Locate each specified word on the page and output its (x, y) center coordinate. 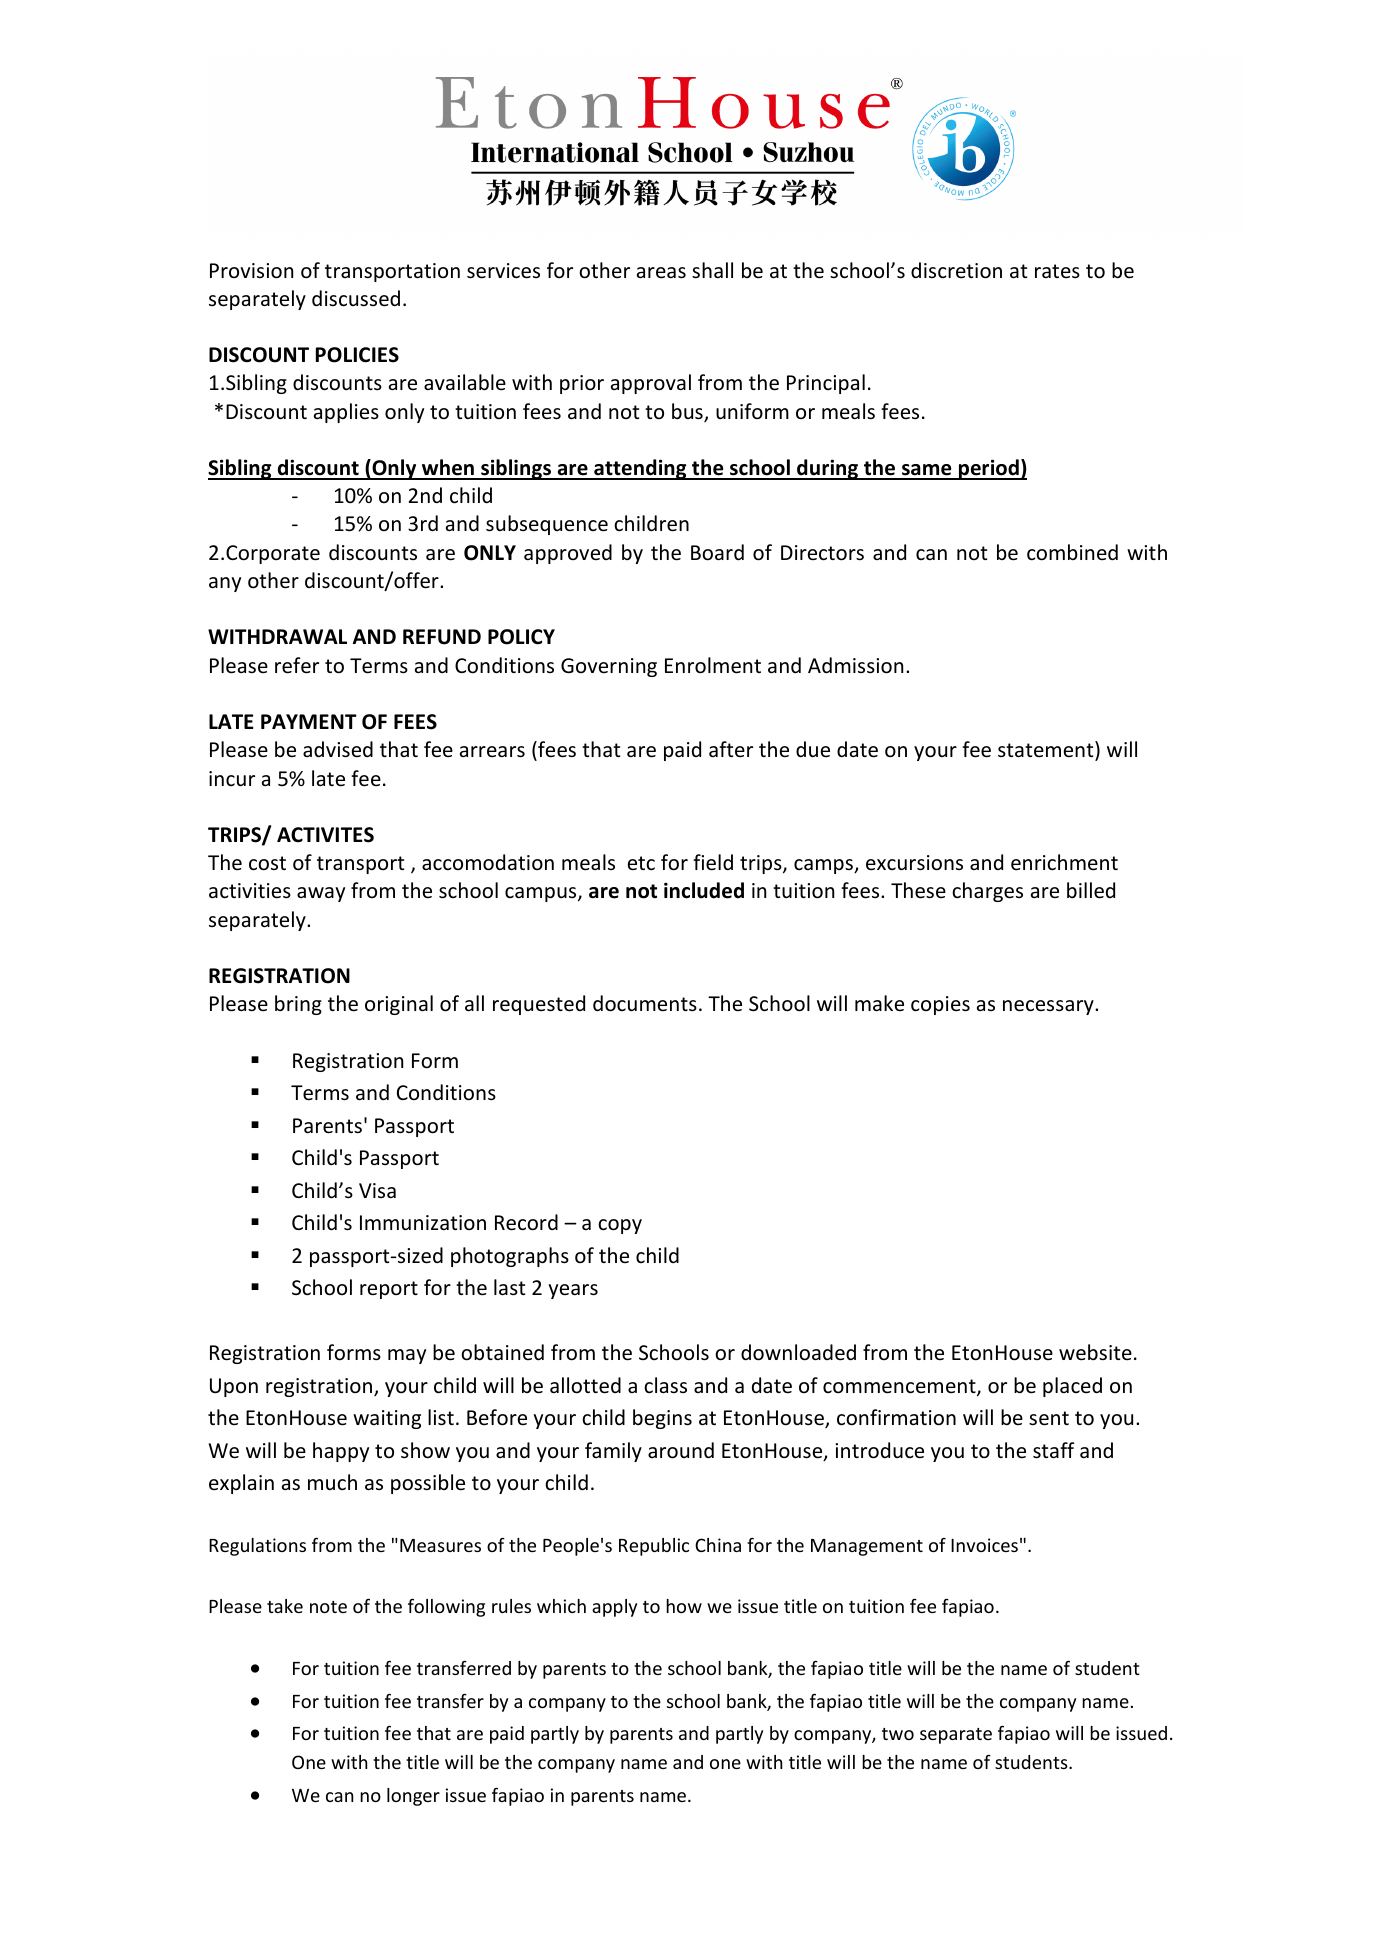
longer (413, 1797)
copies (940, 1005)
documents (645, 1003)
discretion (956, 270)
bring (298, 1005)
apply (614, 1608)
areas (661, 273)
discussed (356, 298)
